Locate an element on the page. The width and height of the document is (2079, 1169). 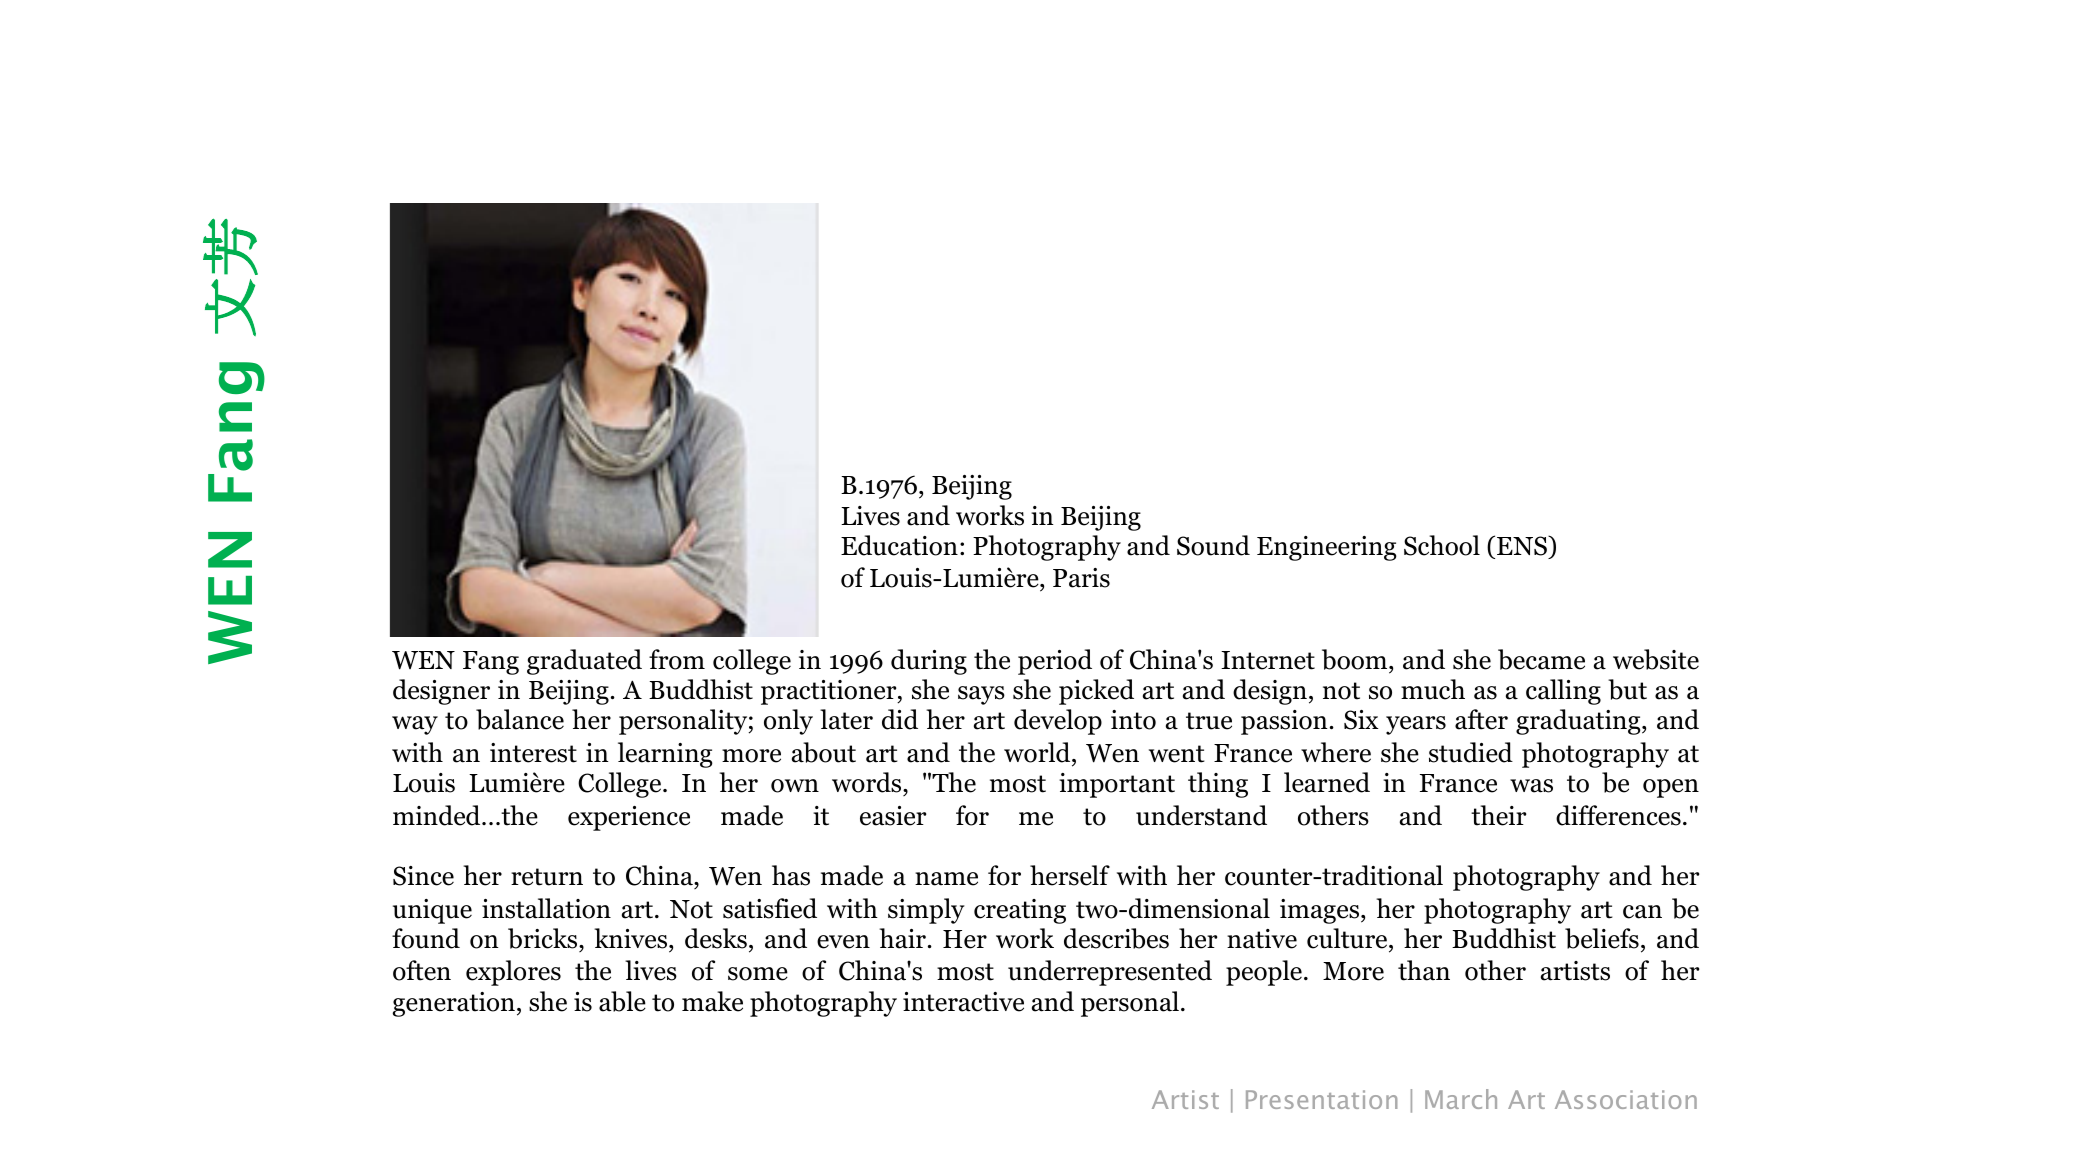
Education is located at coordinates (899, 545).
